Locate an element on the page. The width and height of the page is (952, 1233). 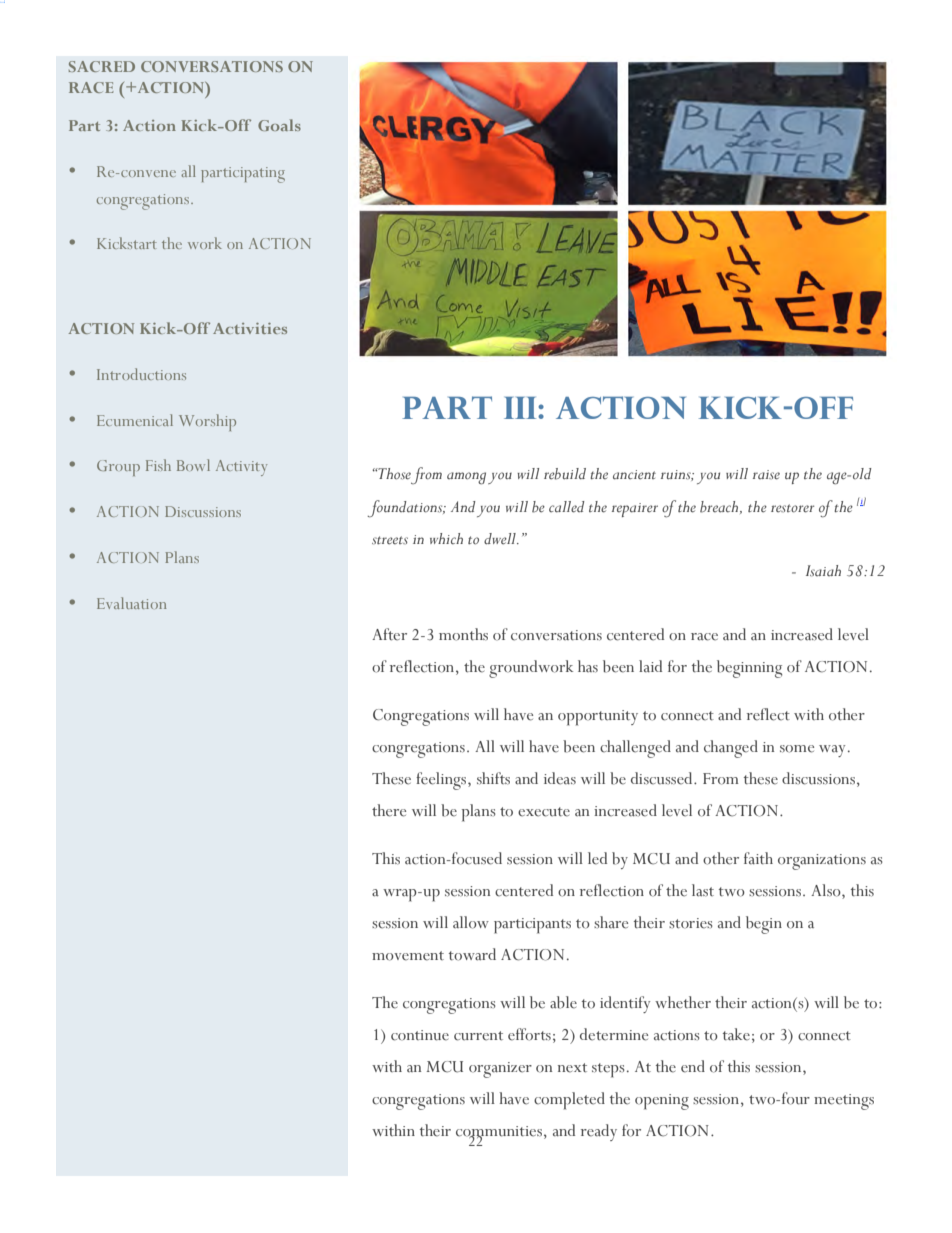
SACRED is located at coordinates (102, 66).
